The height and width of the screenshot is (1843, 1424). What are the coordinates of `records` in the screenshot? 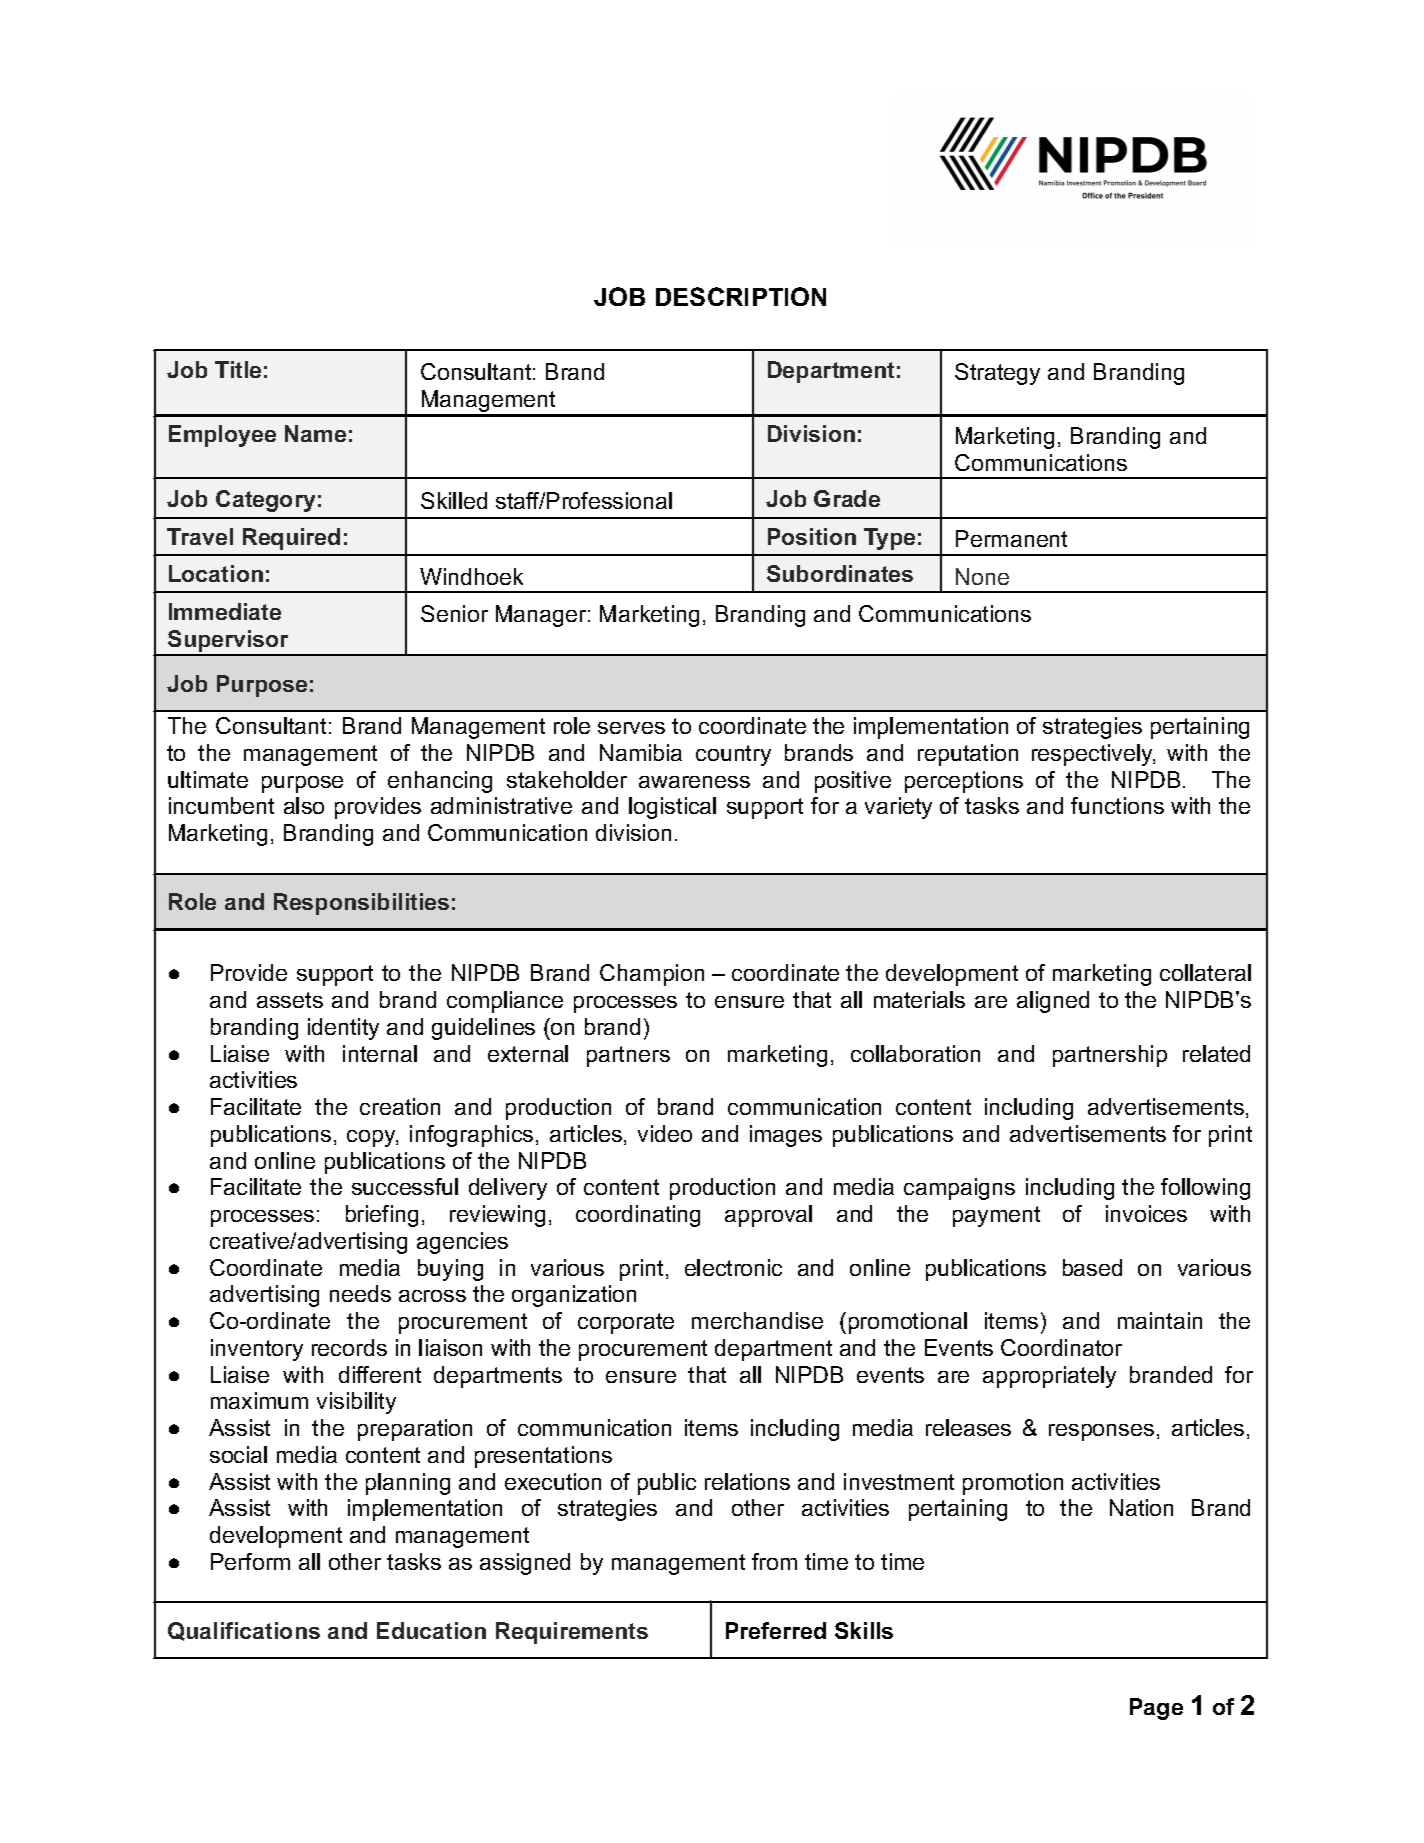 It's located at (349, 1347).
